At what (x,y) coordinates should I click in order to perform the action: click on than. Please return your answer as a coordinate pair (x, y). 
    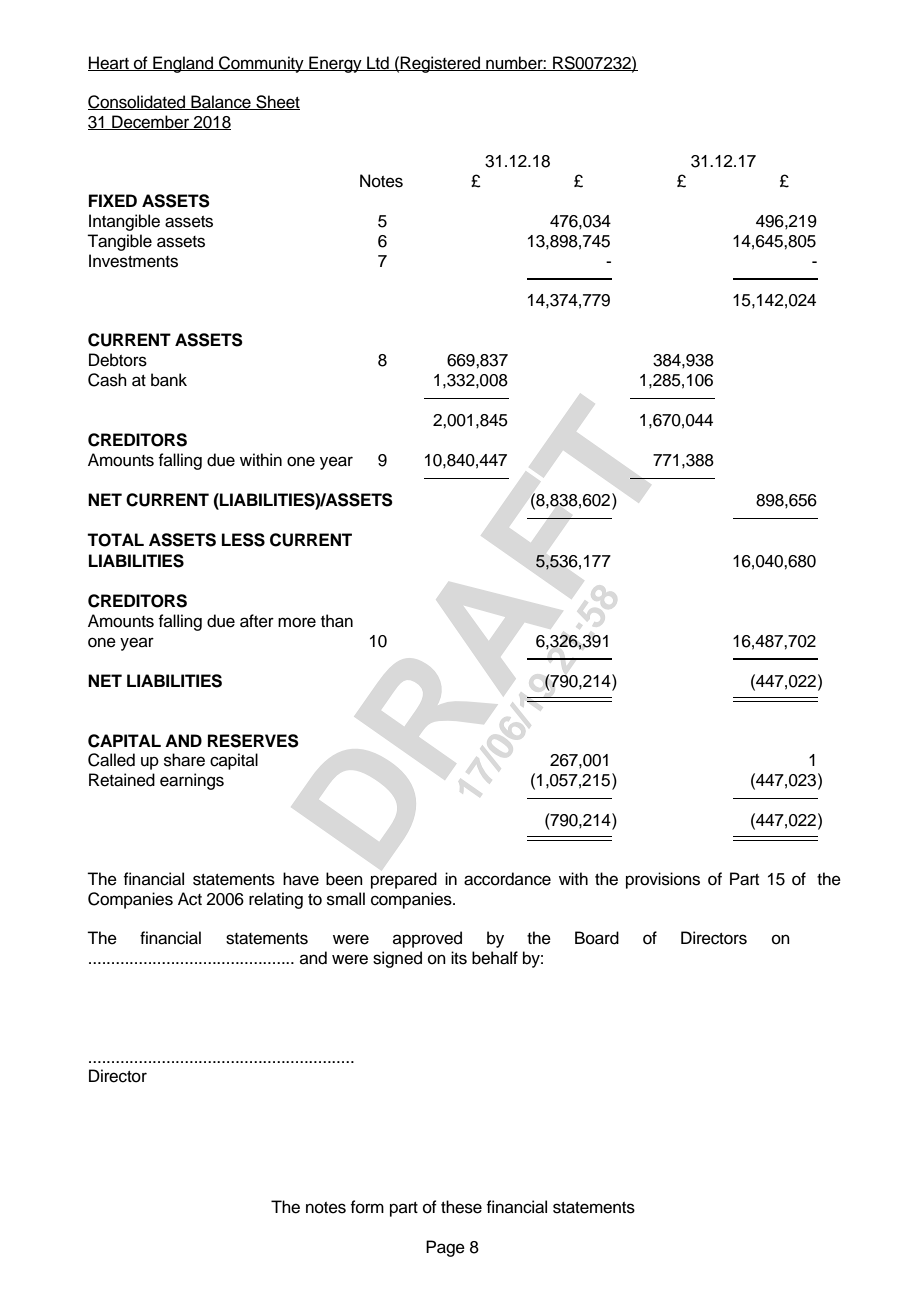
    Looking at the image, I should click on (337, 621).
